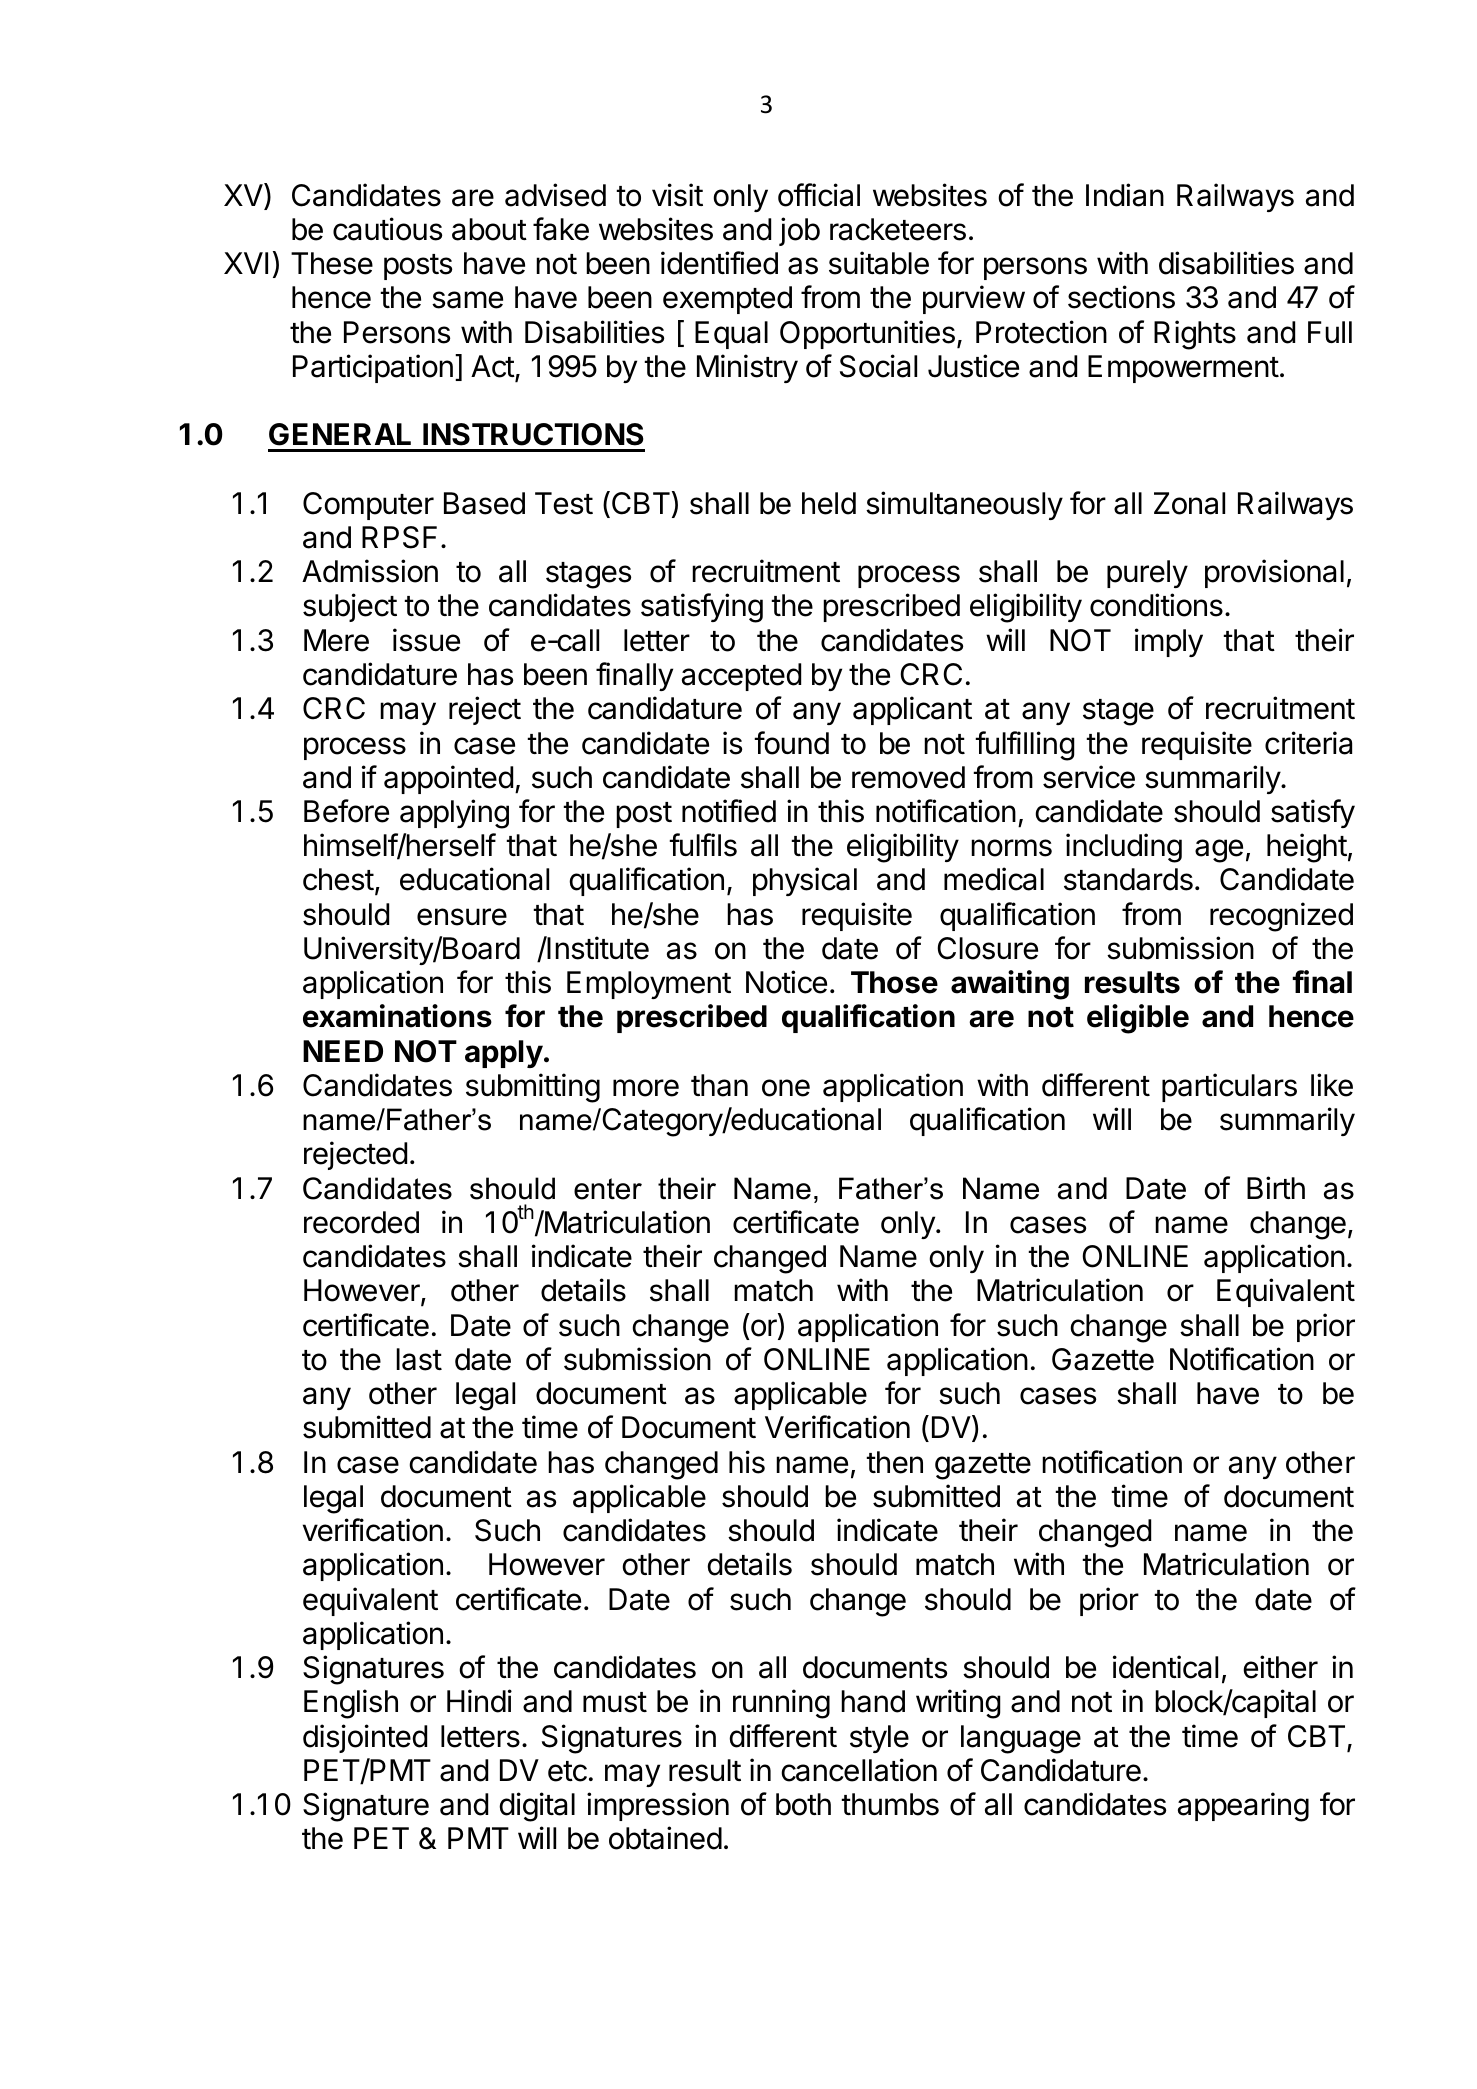  Describe the element at coordinates (387, 229) in the screenshot. I see `cautious` at that location.
